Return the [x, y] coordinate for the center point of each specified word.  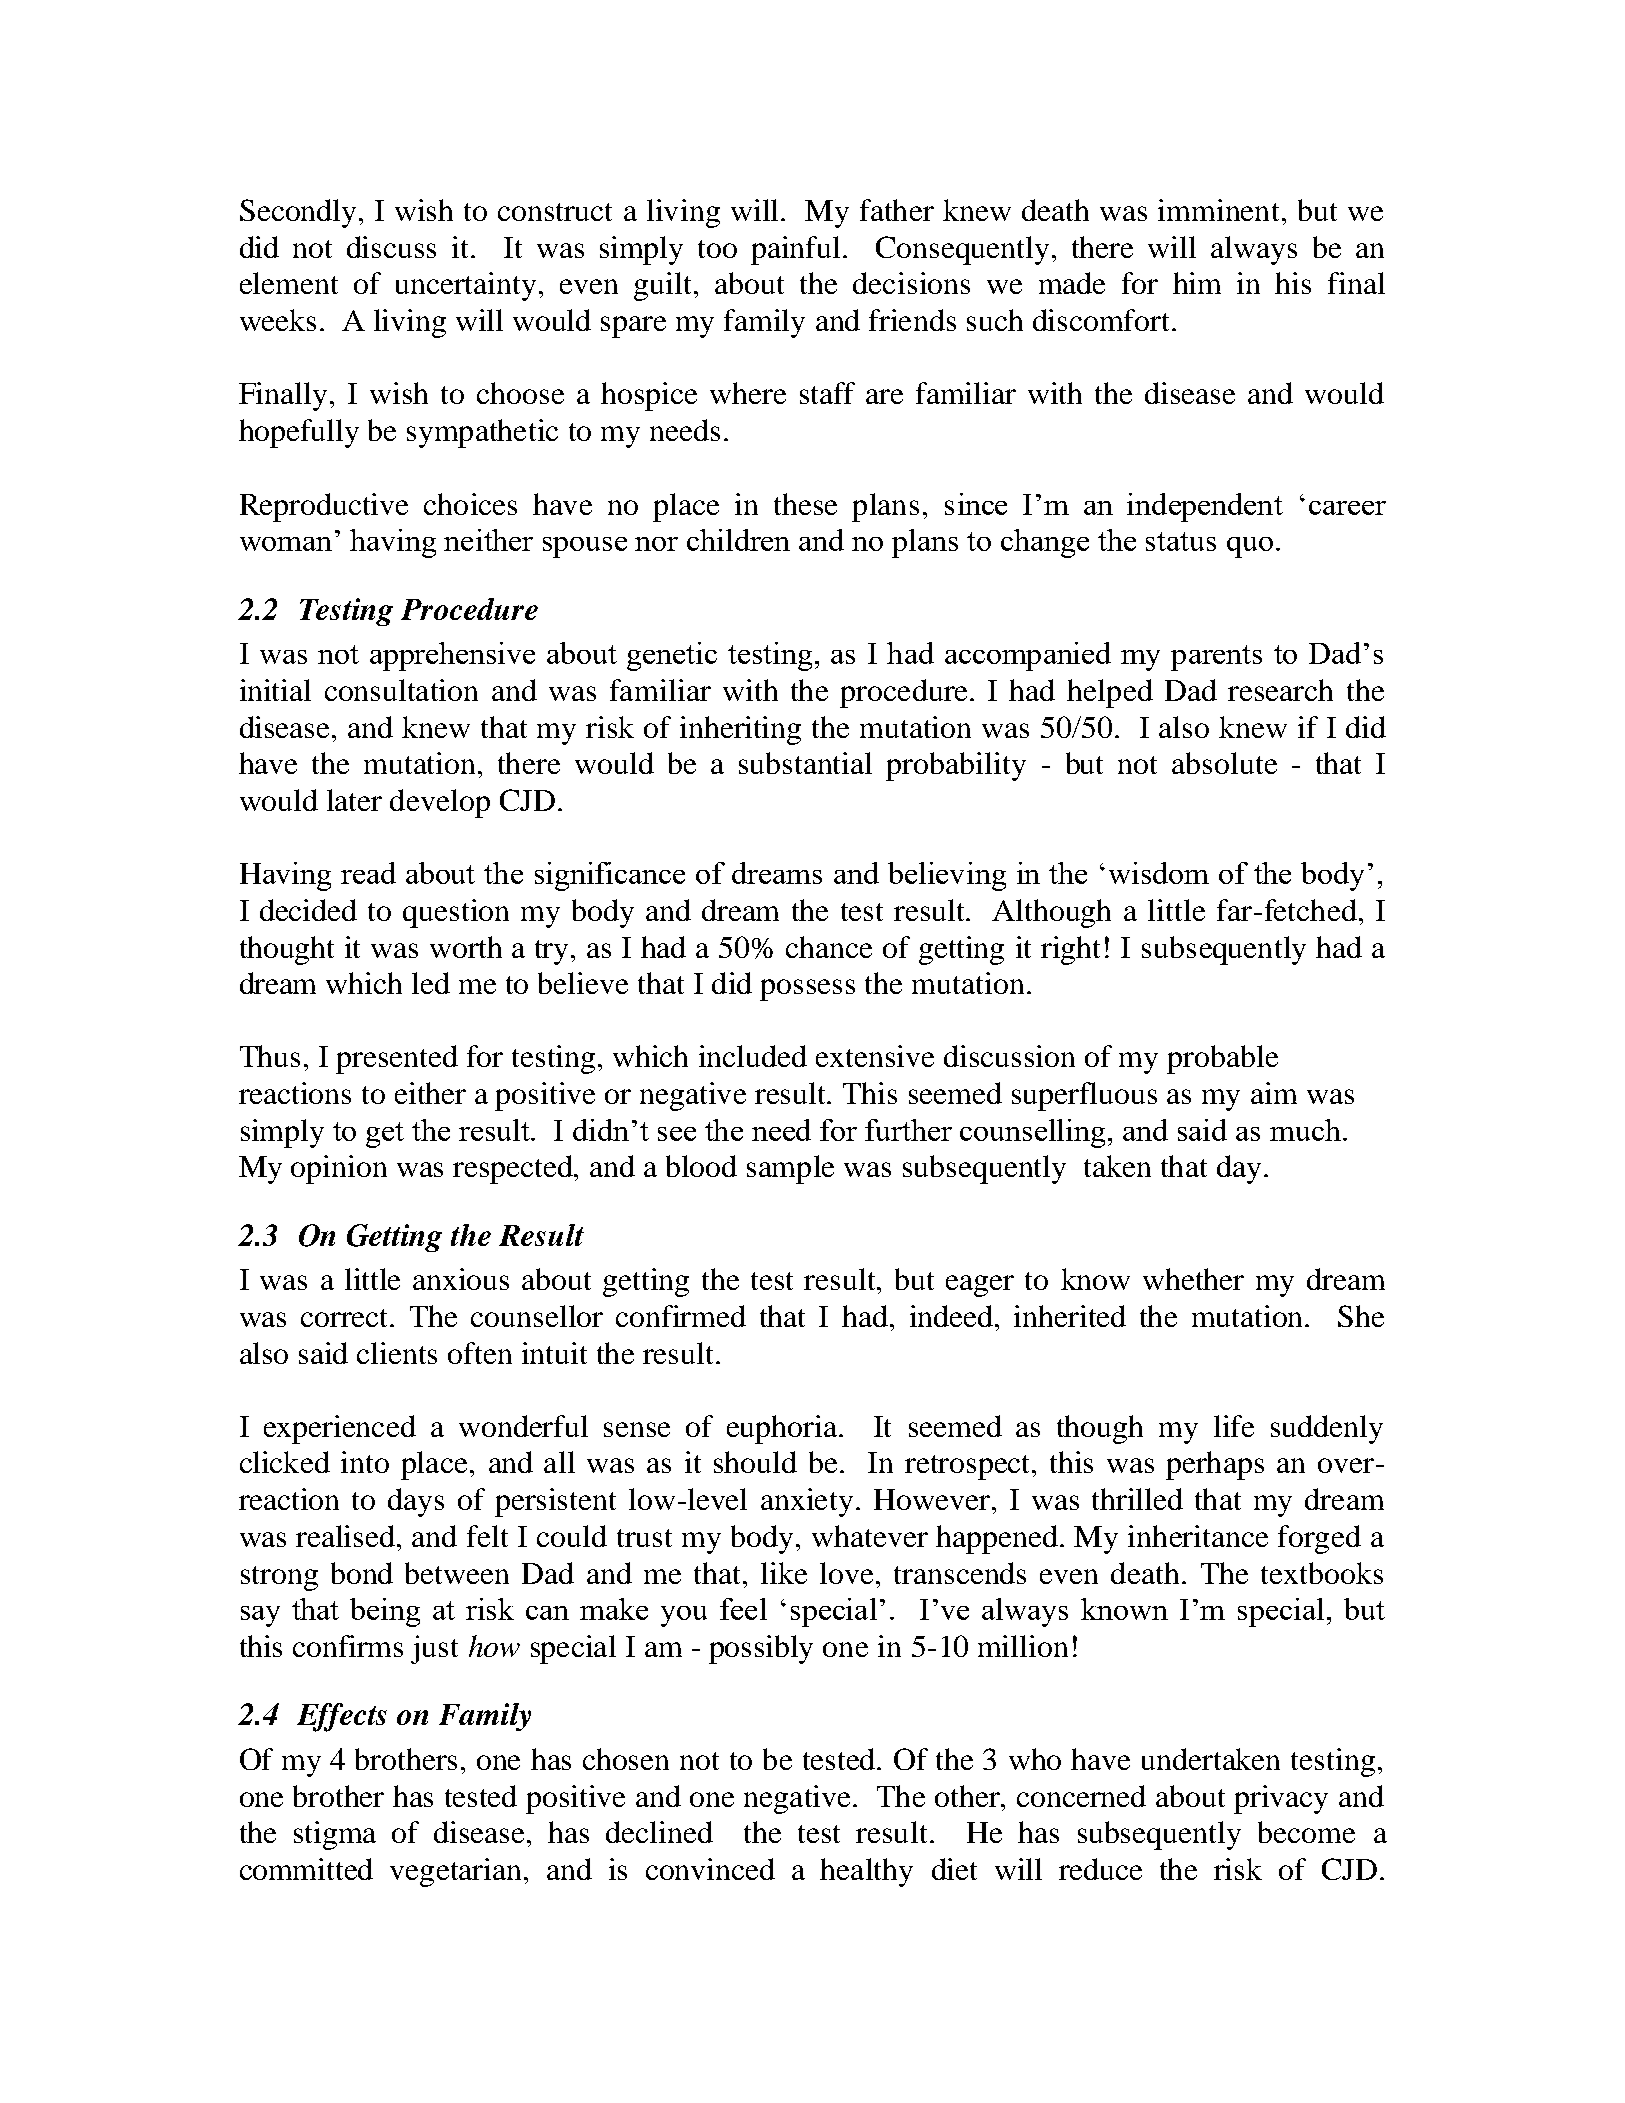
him [1197, 283]
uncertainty [466, 286]
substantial [805, 763]
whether [1193, 1279]
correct [346, 1318]
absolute [1224, 763]
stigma [335, 1835]
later [354, 800]
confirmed [681, 1316]
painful [795, 250]
